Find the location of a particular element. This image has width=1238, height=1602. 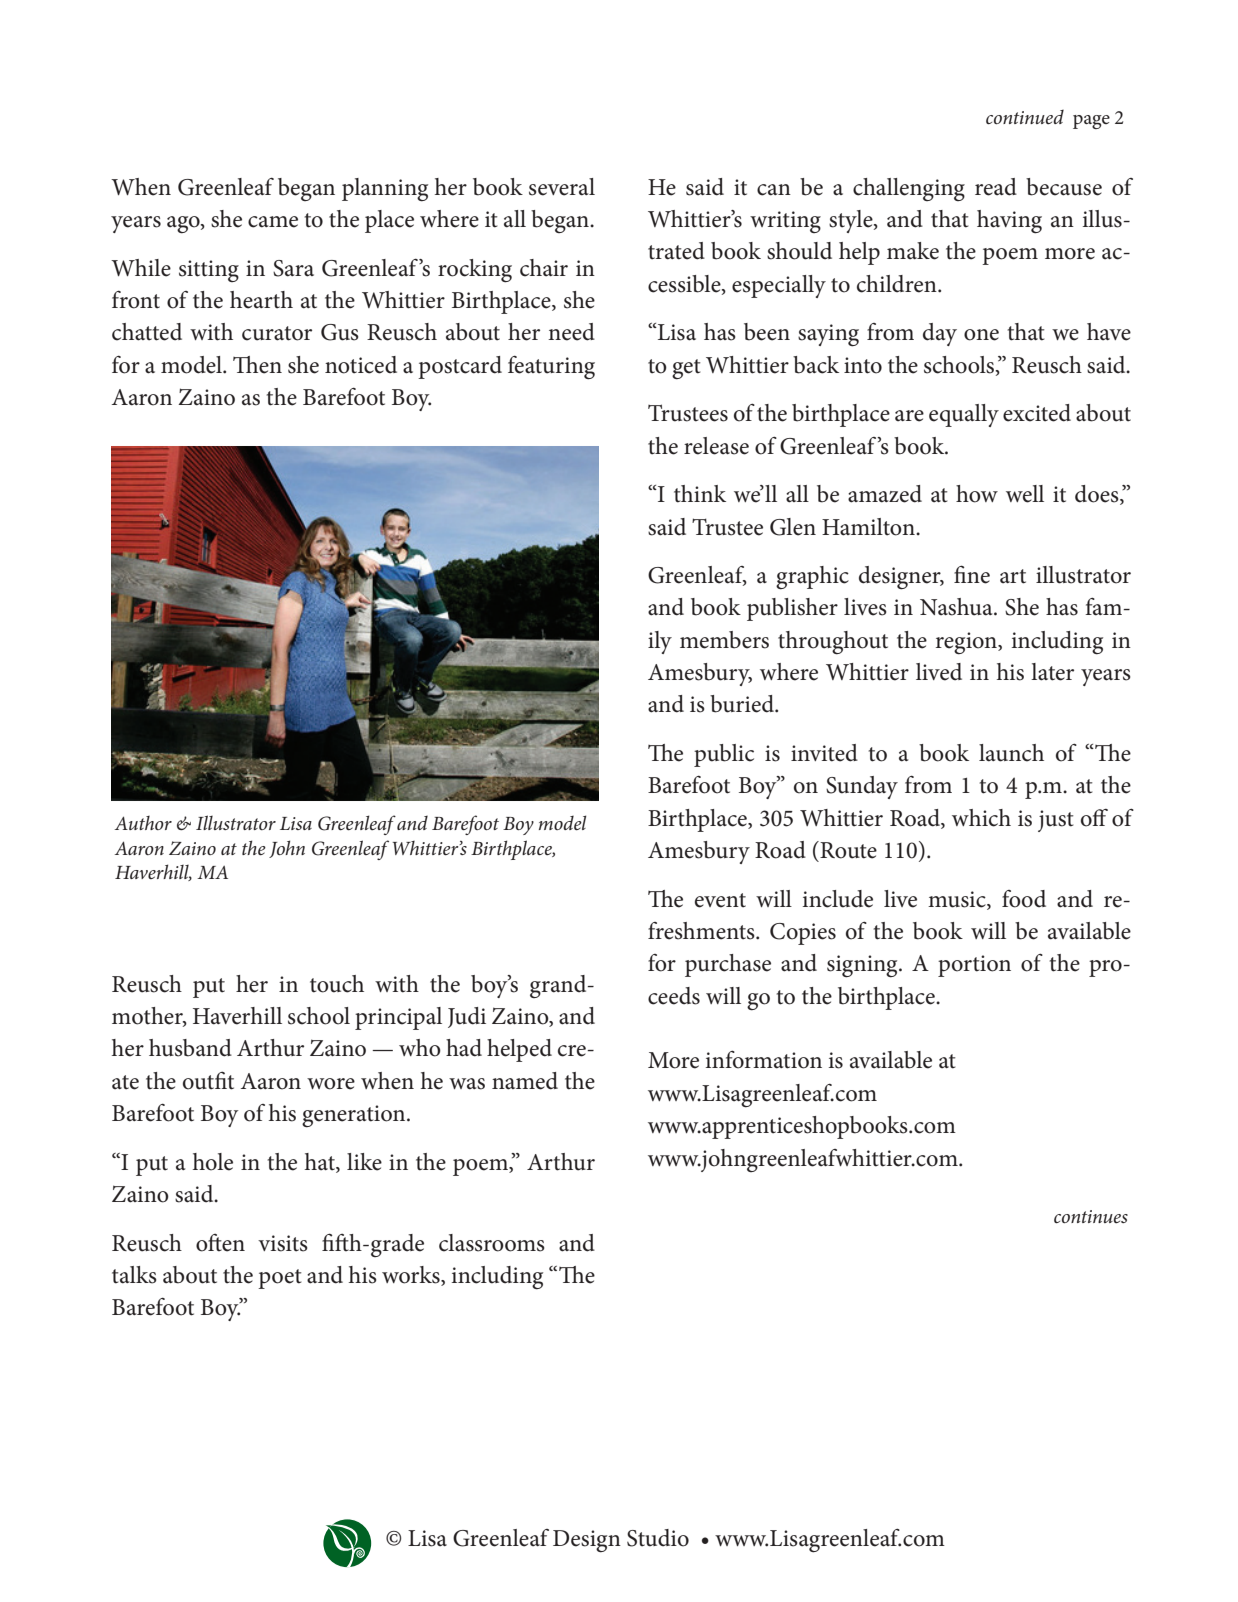

several is located at coordinates (562, 187).
